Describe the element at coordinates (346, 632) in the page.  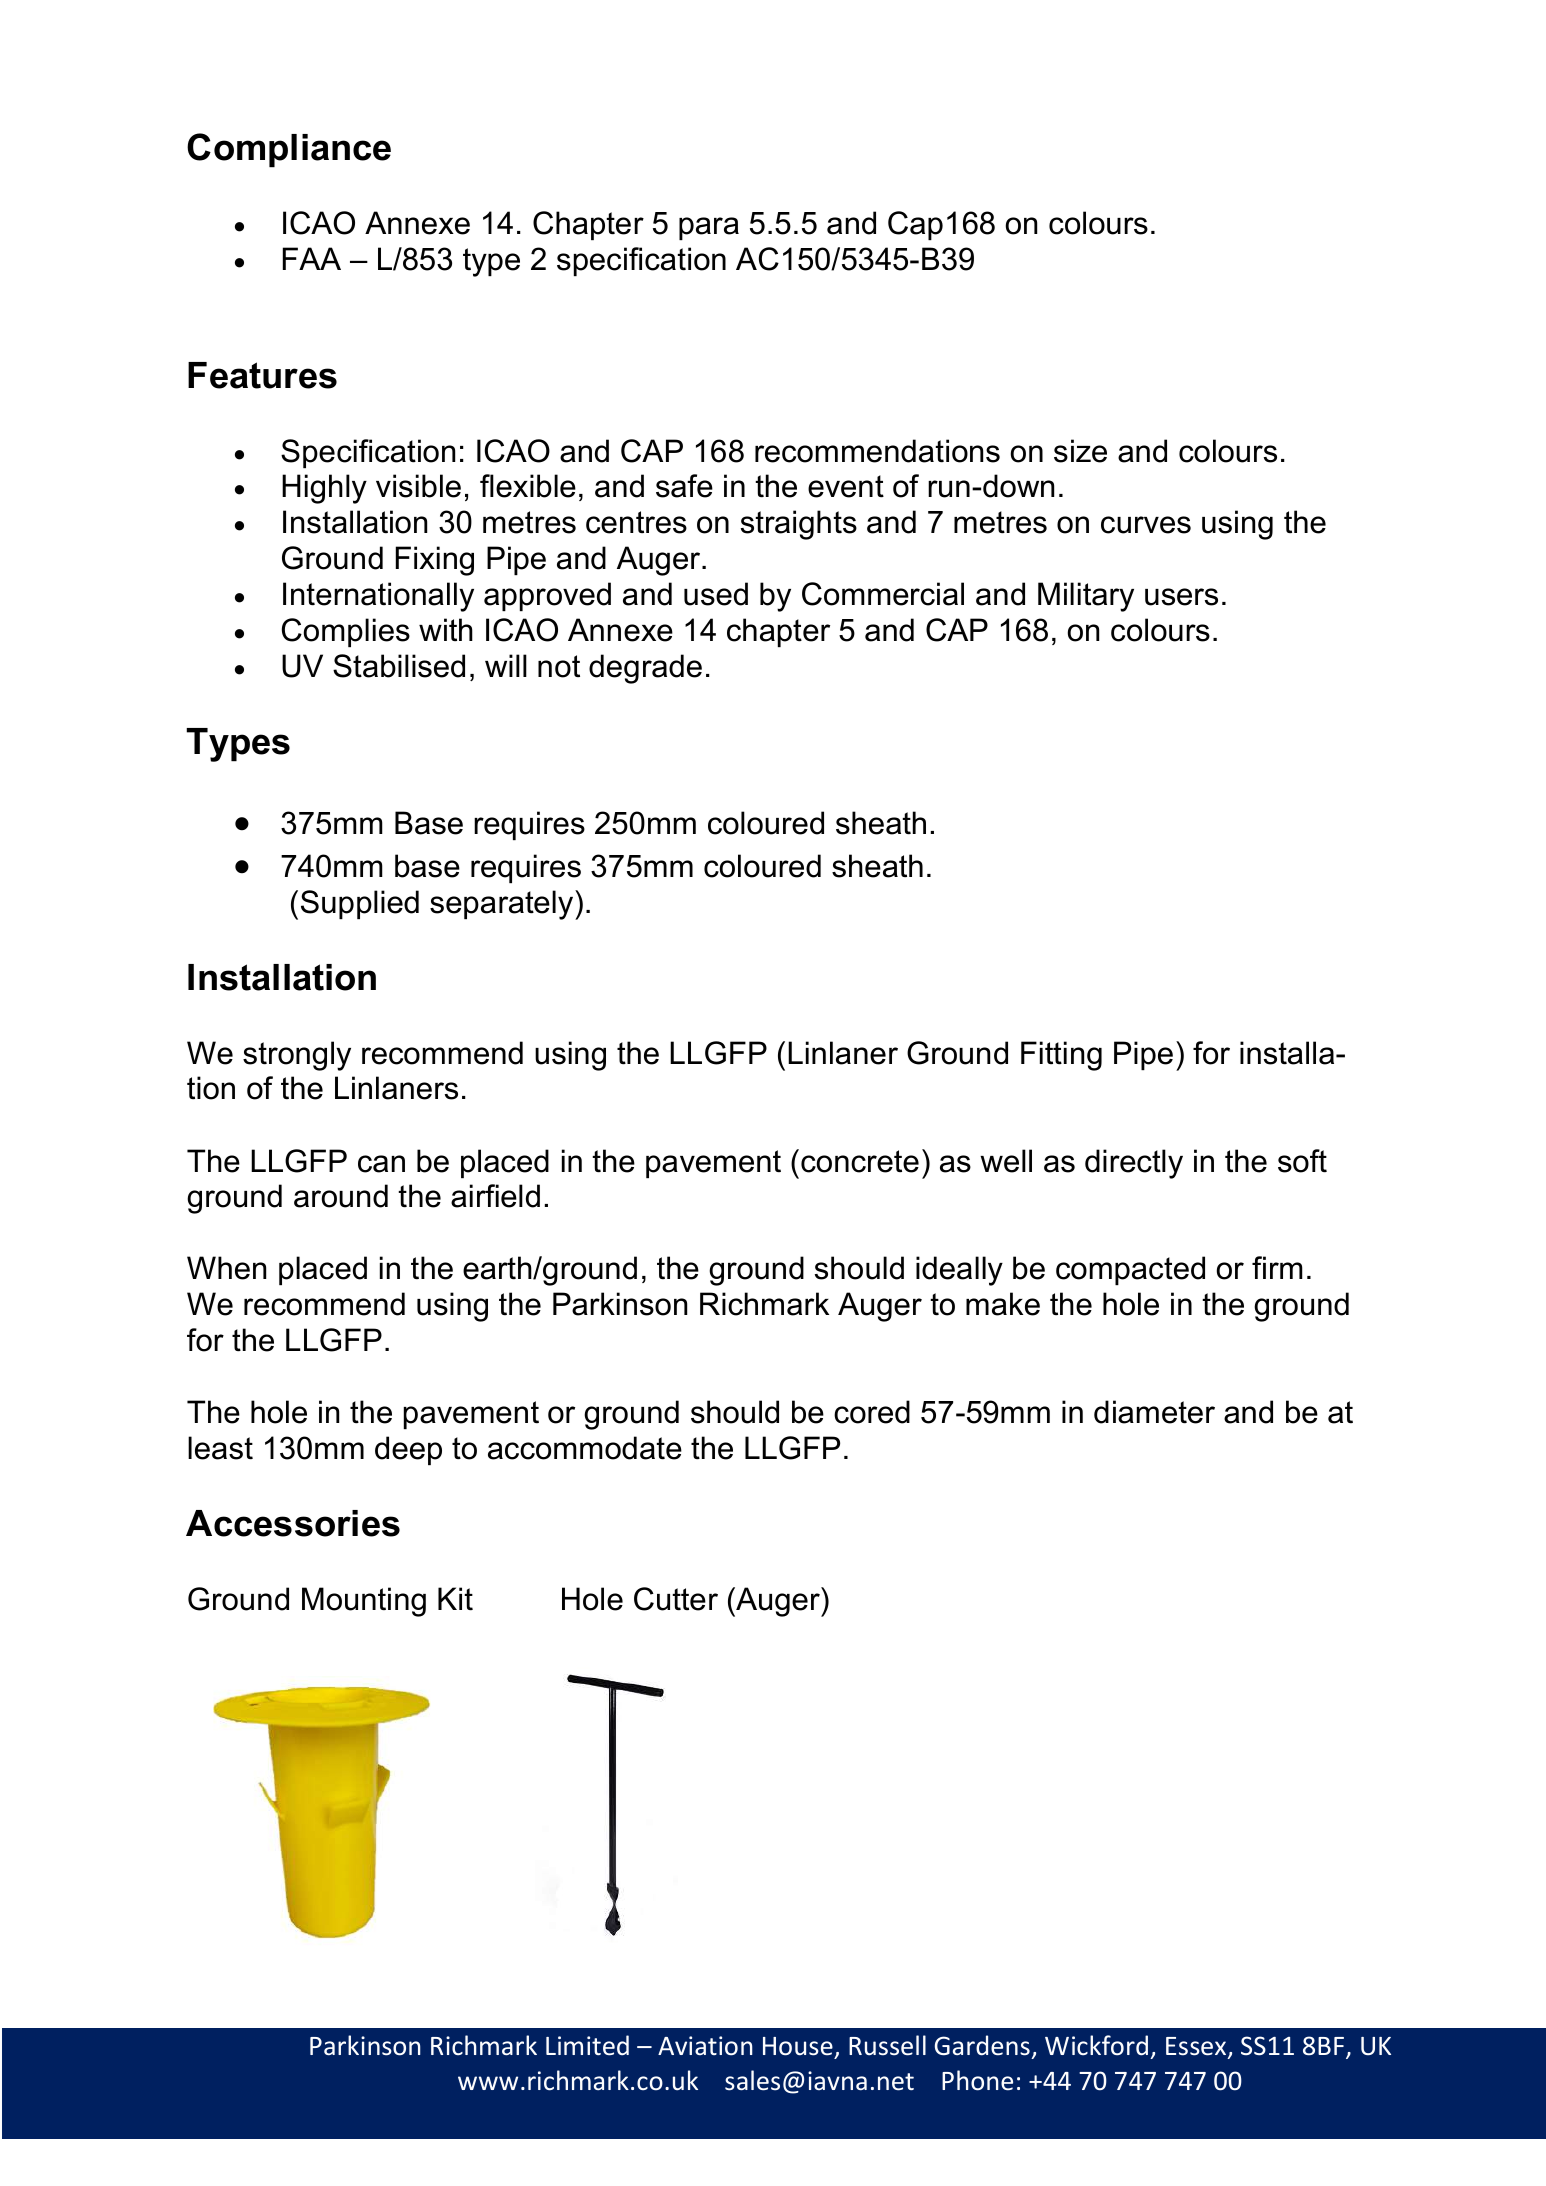
I see `Complies` at that location.
